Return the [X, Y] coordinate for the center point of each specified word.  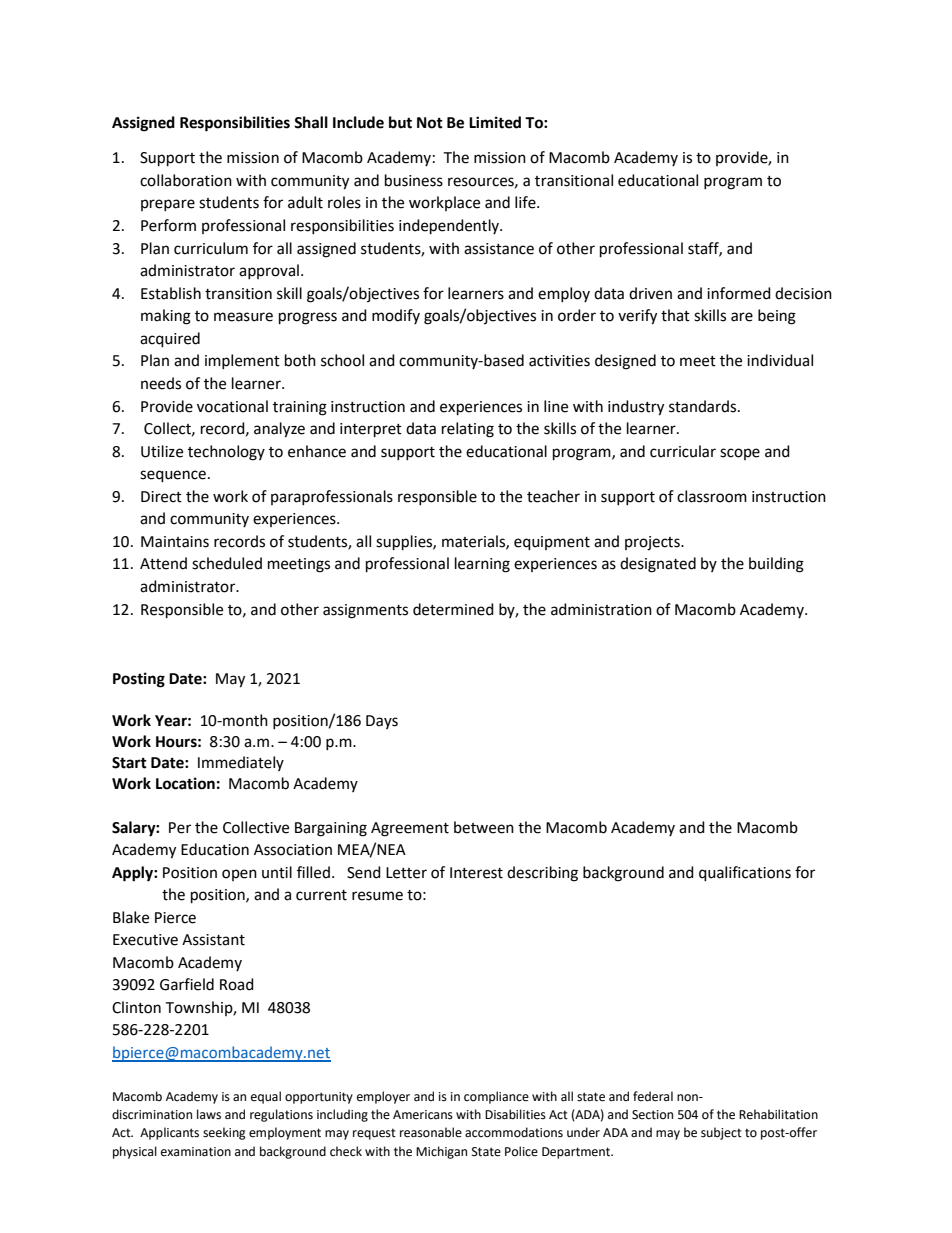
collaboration [186, 180]
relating [468, 430]
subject [721, 1133]
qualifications [745, 874]
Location [185, 783]
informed [739, 293]
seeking [224, 1133]
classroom [712, 496]
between [484, 827]
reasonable [431, 1132]
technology [226, 453]
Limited [495, 122]
